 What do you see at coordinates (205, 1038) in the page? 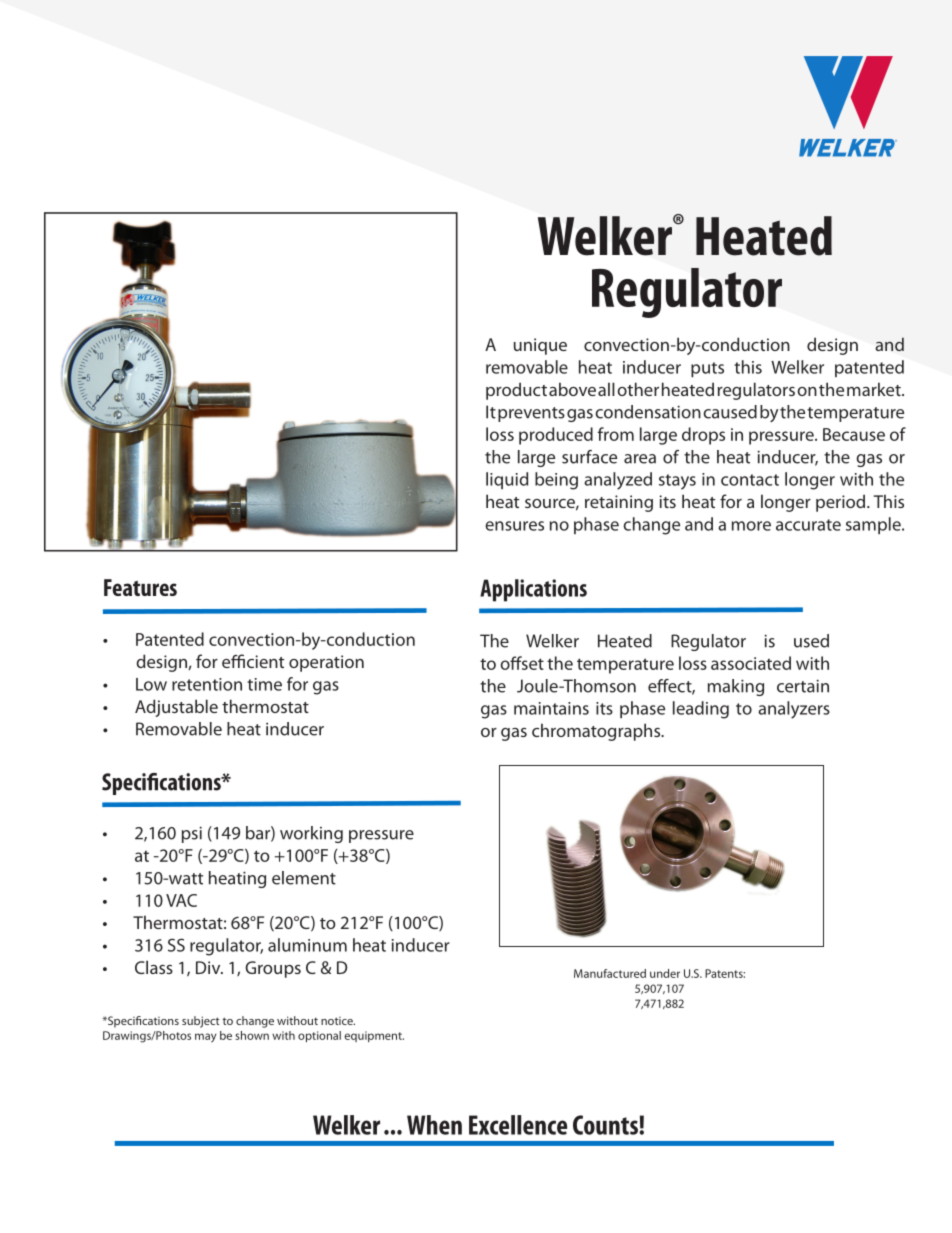
I see `may` at bounding box center [205, 1038].
